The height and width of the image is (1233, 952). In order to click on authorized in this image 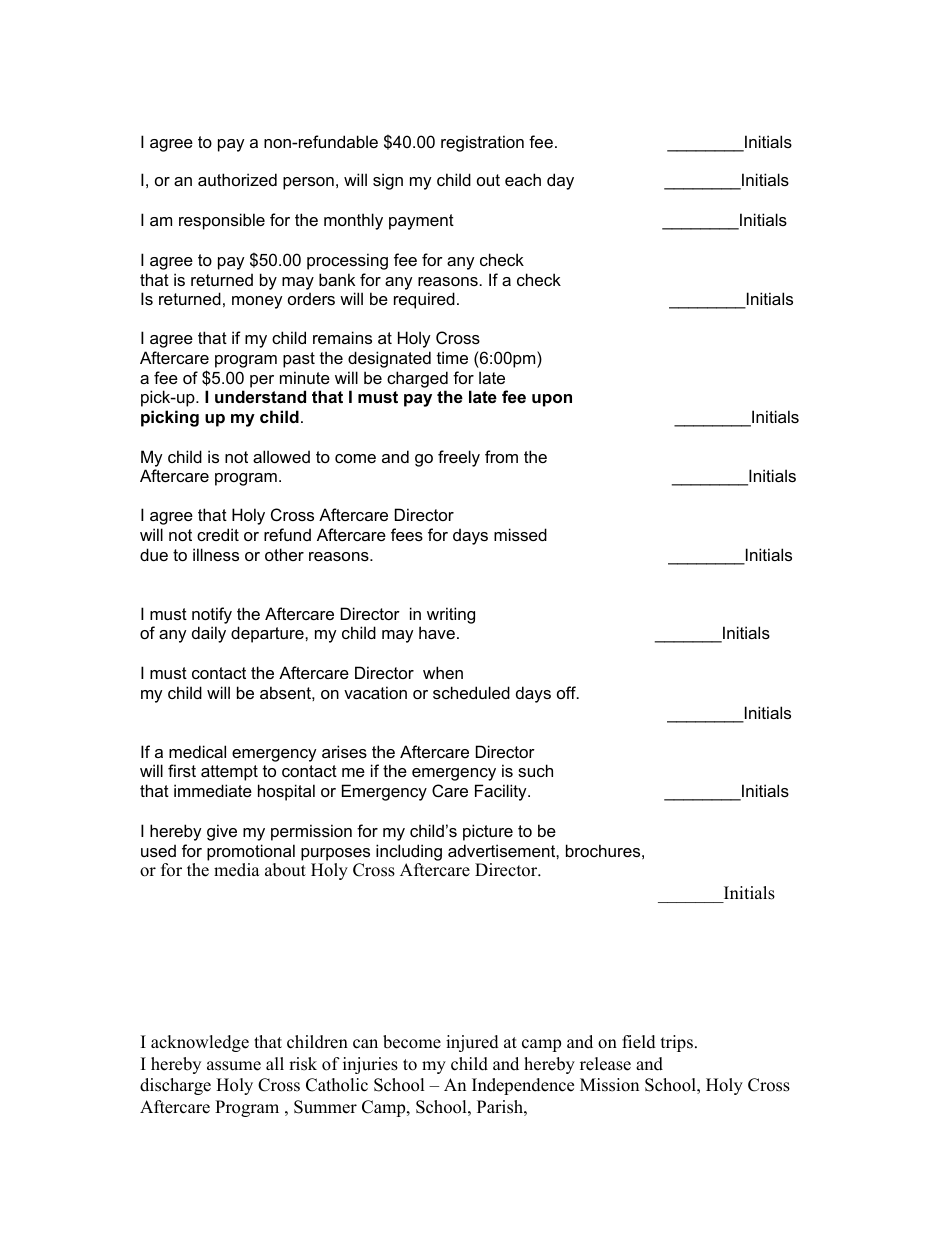, I will do `click(237, 179)`.
